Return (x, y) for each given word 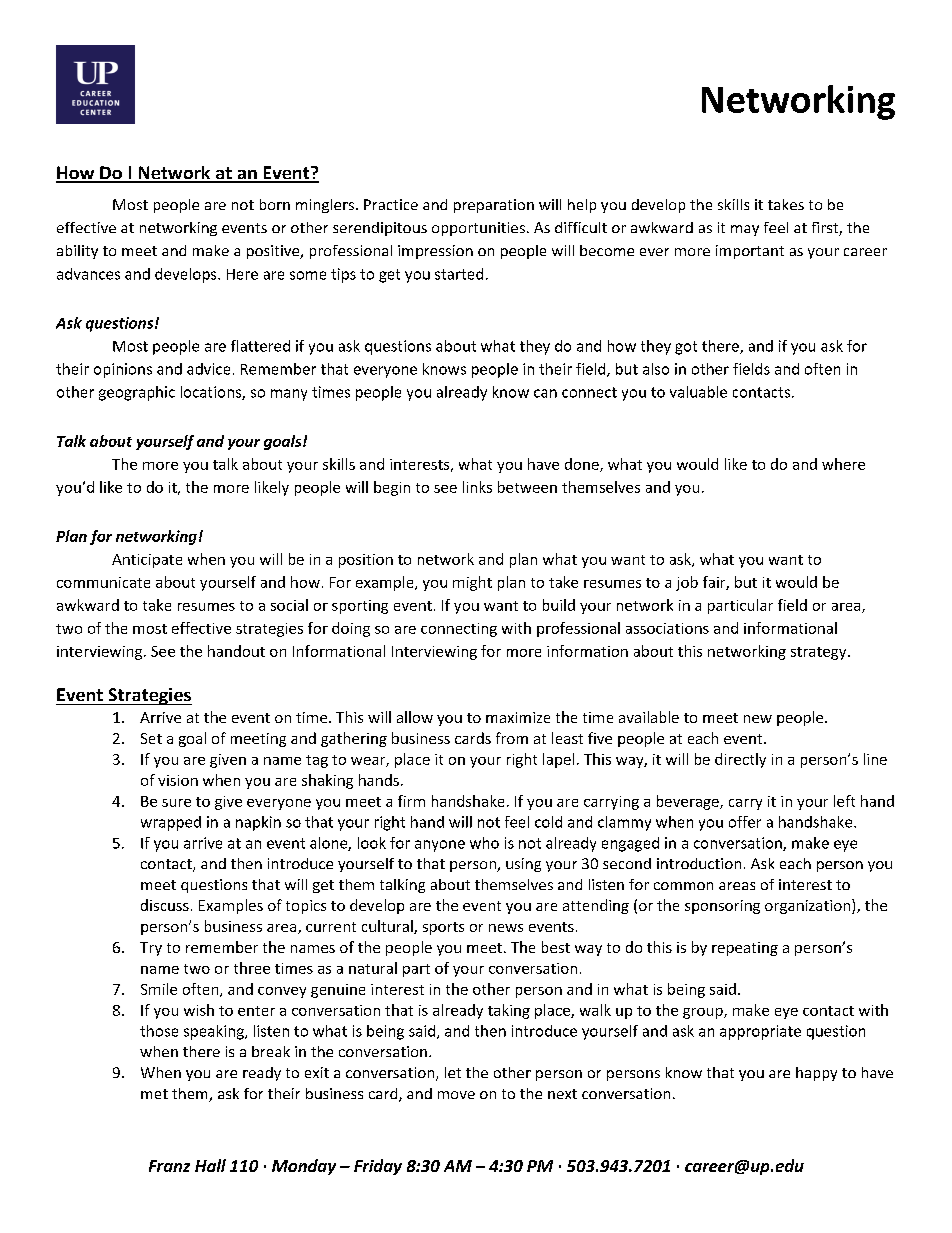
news (506, 928)
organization (809, 906)
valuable (698, 392)
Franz (169, 1166)
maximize (518, 717)
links (477, 487)
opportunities (478, 229)
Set (151, 738)
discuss (165, 905)
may (745, 230)
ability (77, 252)
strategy (820, 653)
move (456, 1095)
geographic (137, 393)
